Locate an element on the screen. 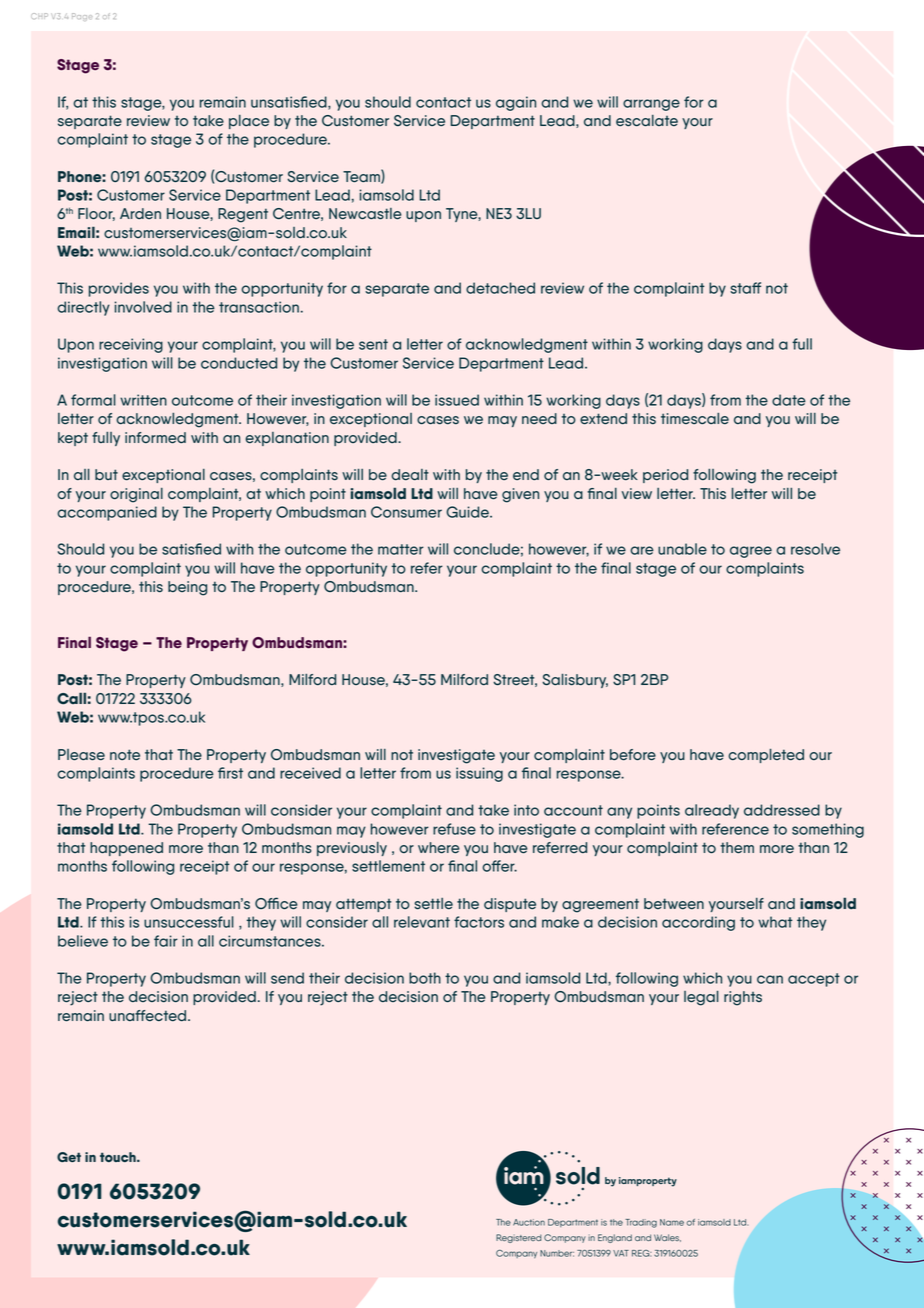 This screenshot has width=924, height=1308. receiving is located at coordinates (131, 345).
